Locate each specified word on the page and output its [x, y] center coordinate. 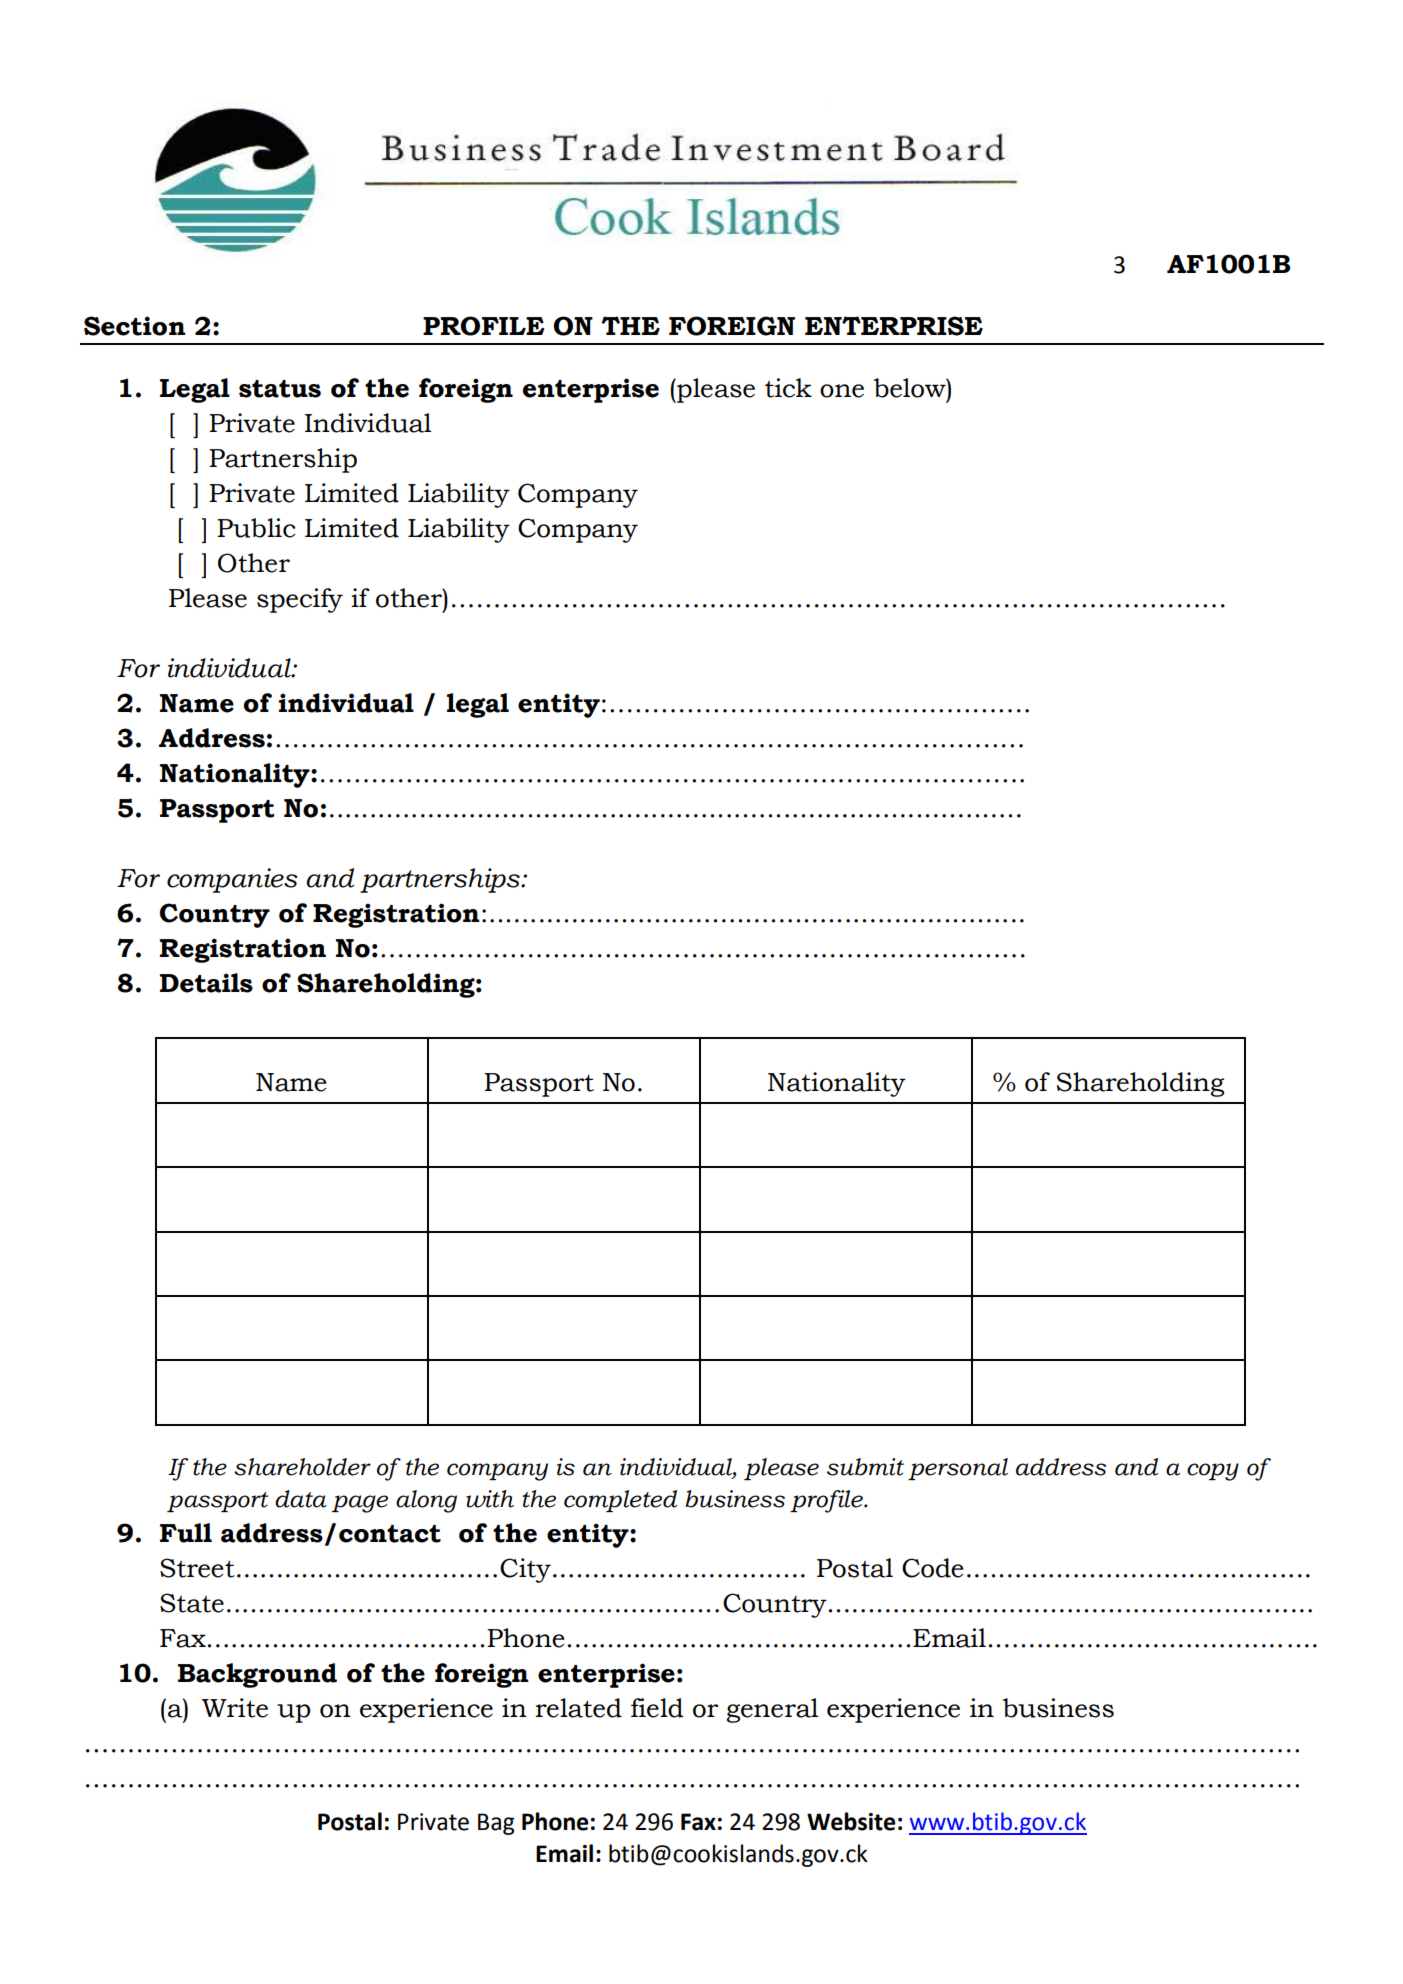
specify [300, 600]
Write [235, 1708]
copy [1213, 1472]
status [280, 389]
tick [788, 388]
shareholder [302, 1467]
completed [620, 1501]
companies [232, 880]
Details [206, 983]
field [657, 1708]
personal [958, 1469]
